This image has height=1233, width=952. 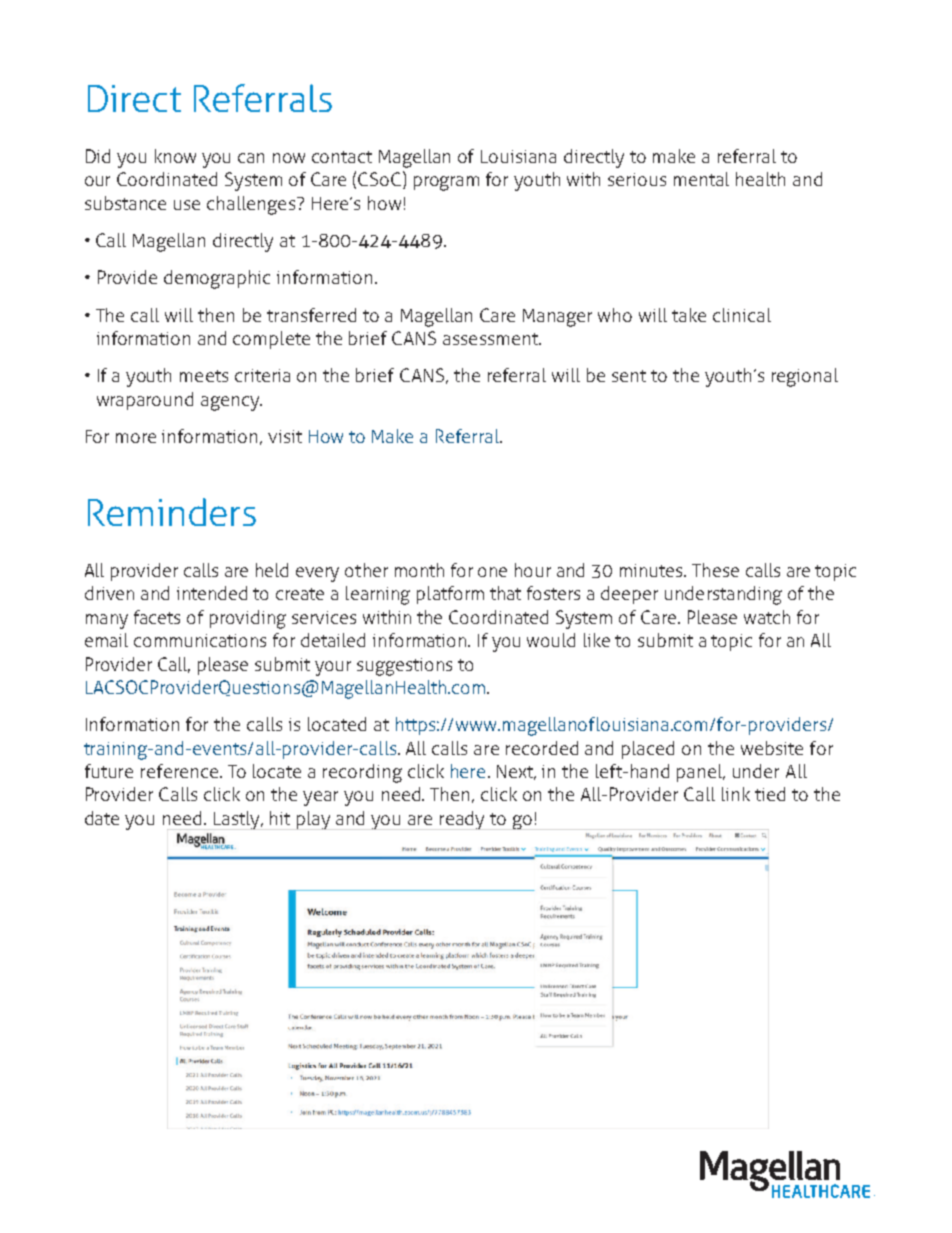 What do you see at coordinates (204, 376) in the image?
I see `meets` at bounding box center [204, 376].
